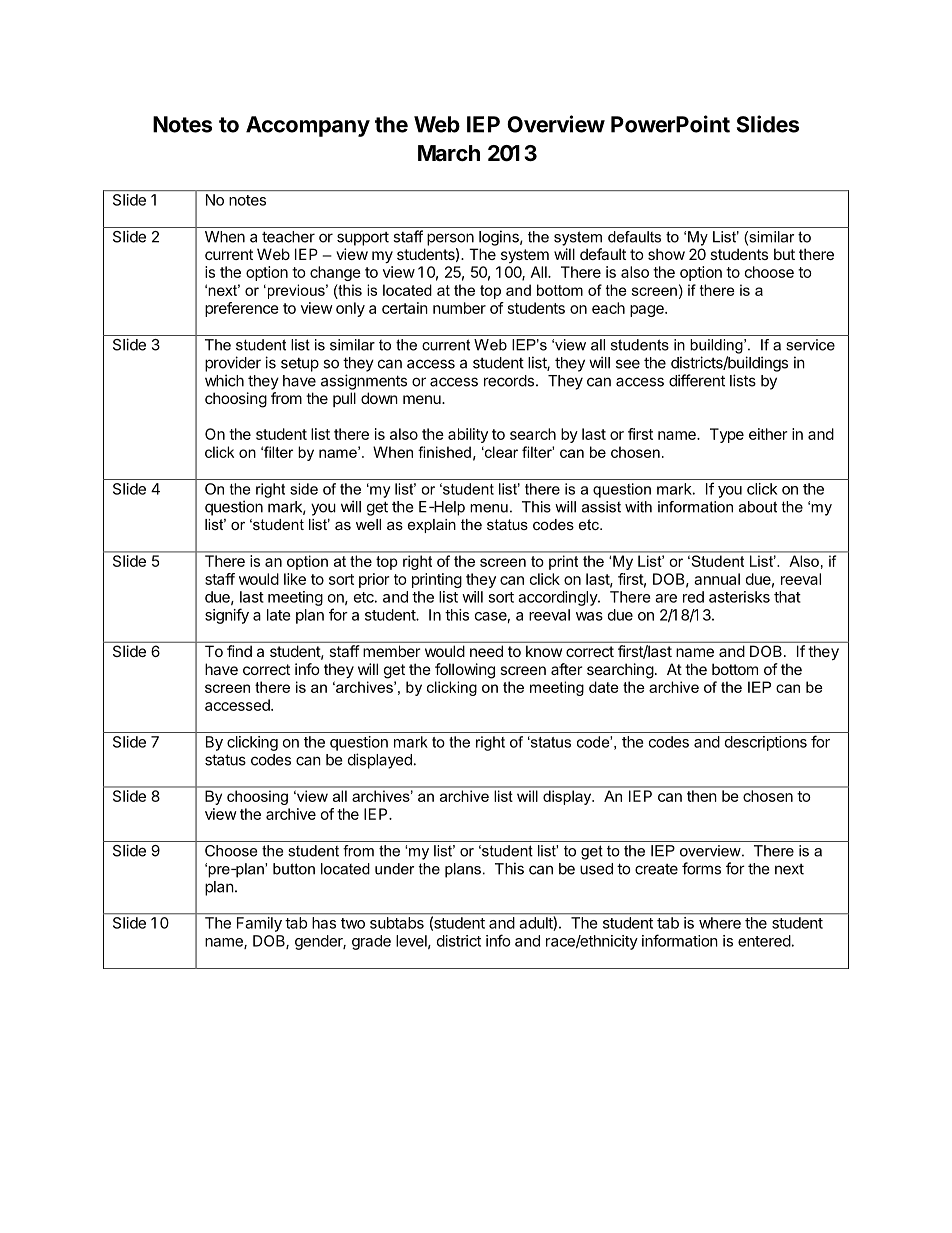 This screenshot has height=1233, width=952. I want to click on Type, so click(727, 435).
